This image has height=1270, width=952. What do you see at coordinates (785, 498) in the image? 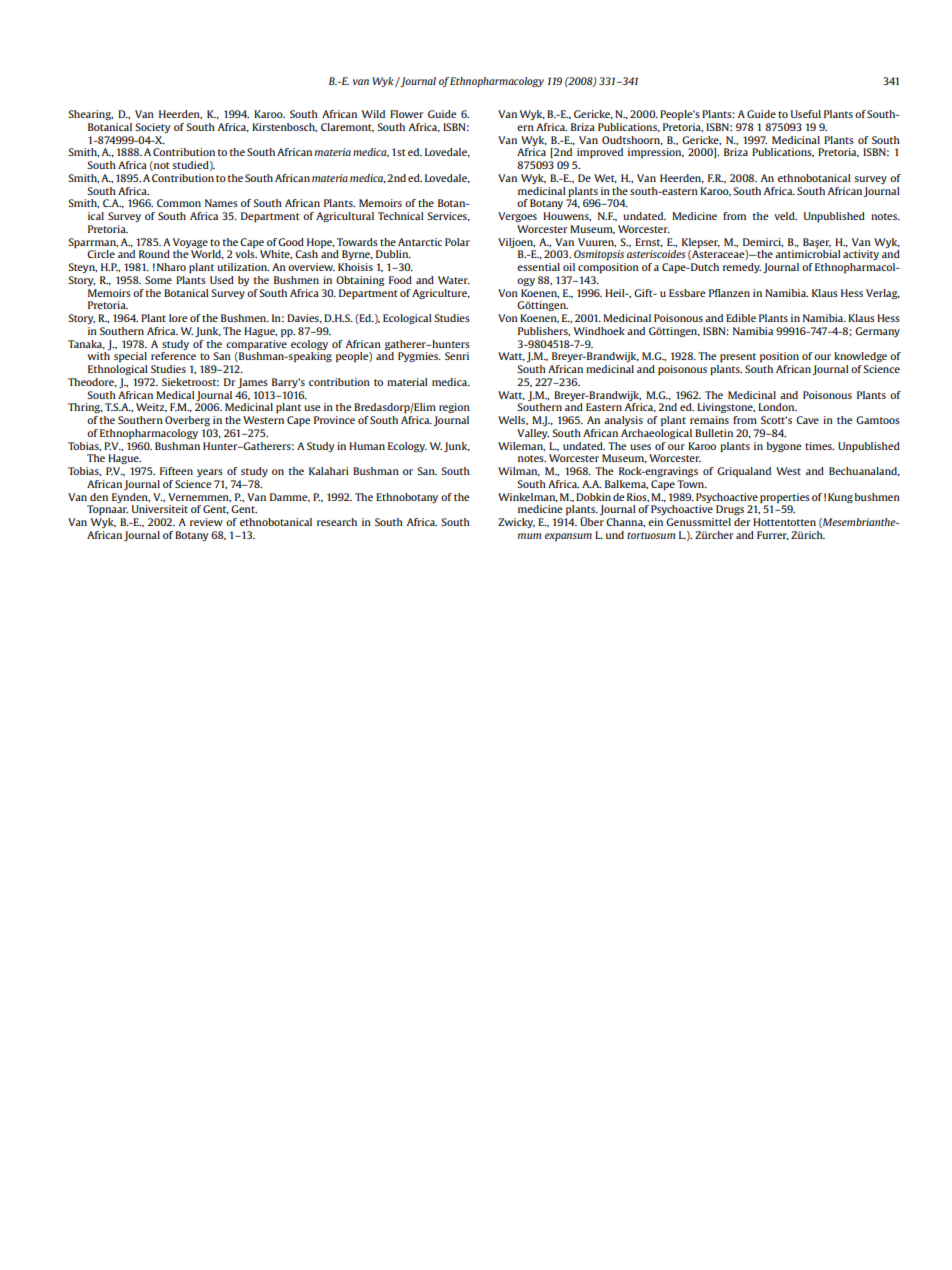
I see `properties` at bounding box center [785, 498].
